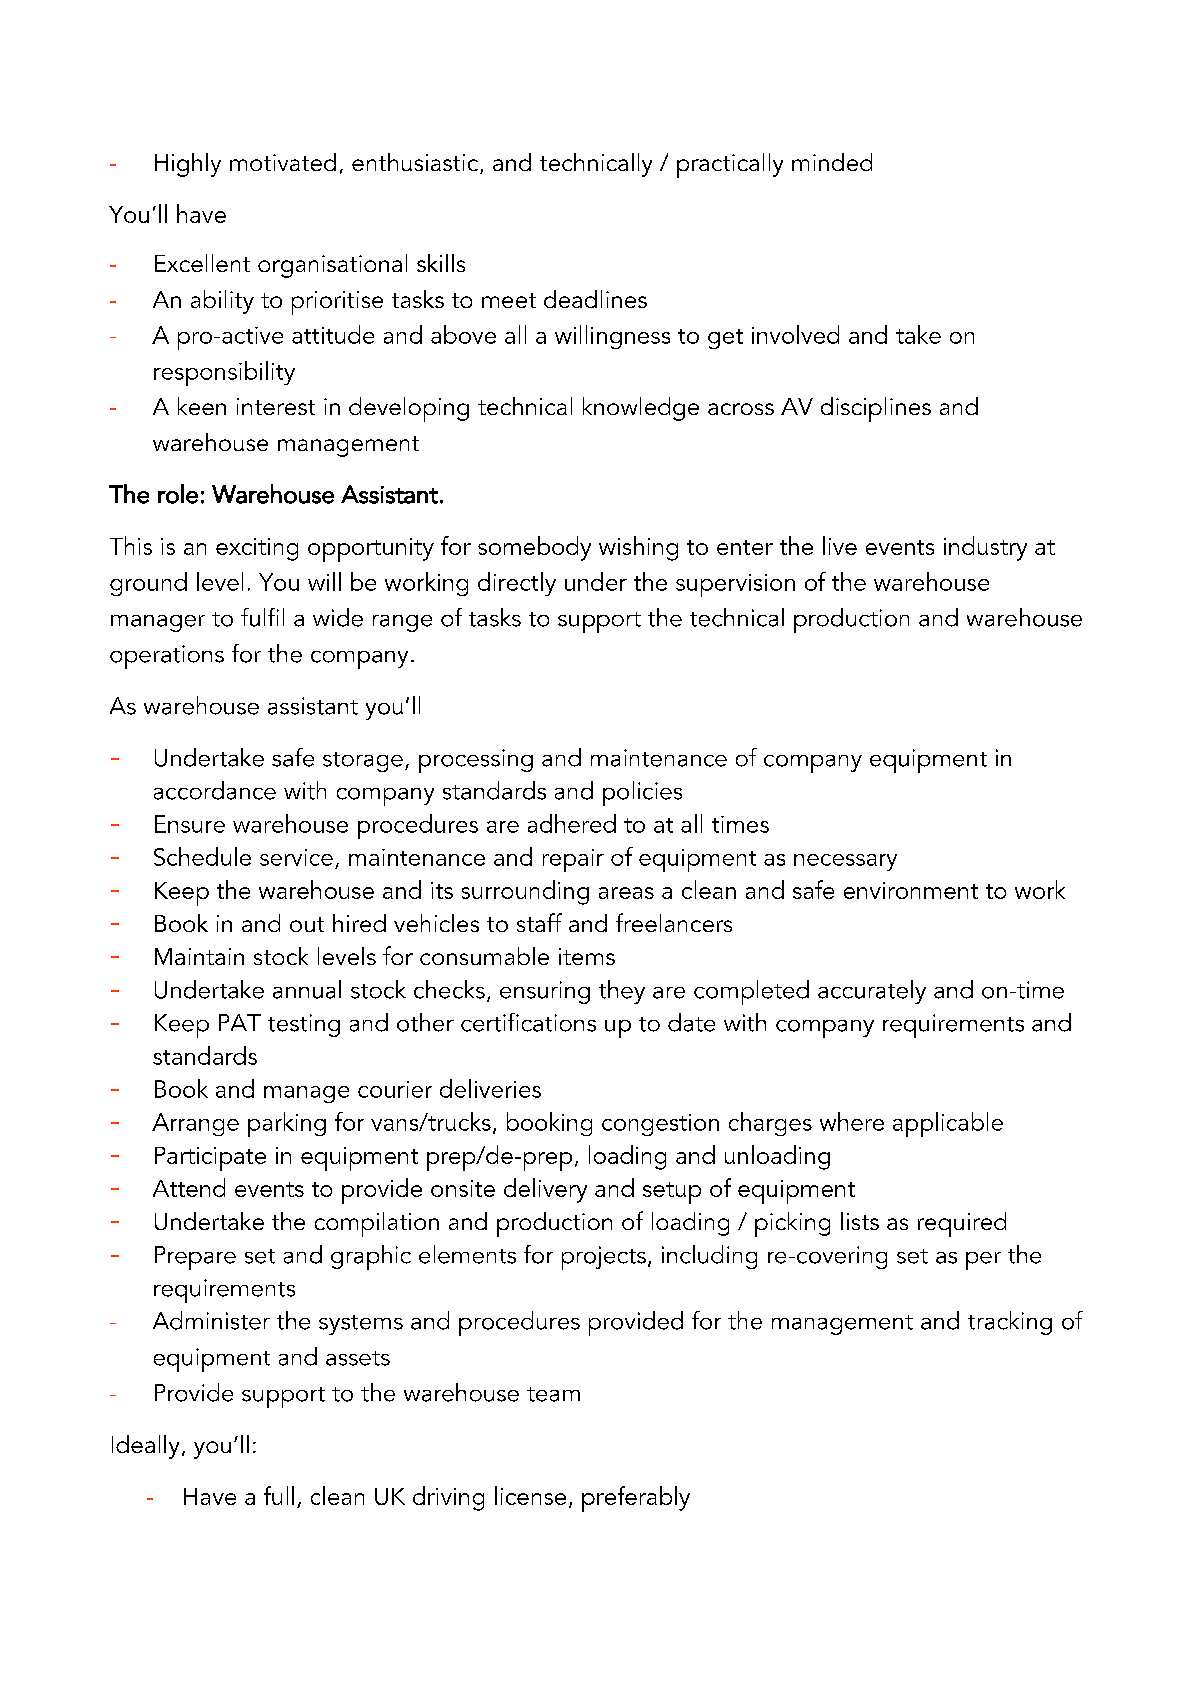 The height and width of the document is (1702, 1204). What do you see at coordinates (528, 1022) in the document?
I see `certifications` at bounding box center [528, 1022].
